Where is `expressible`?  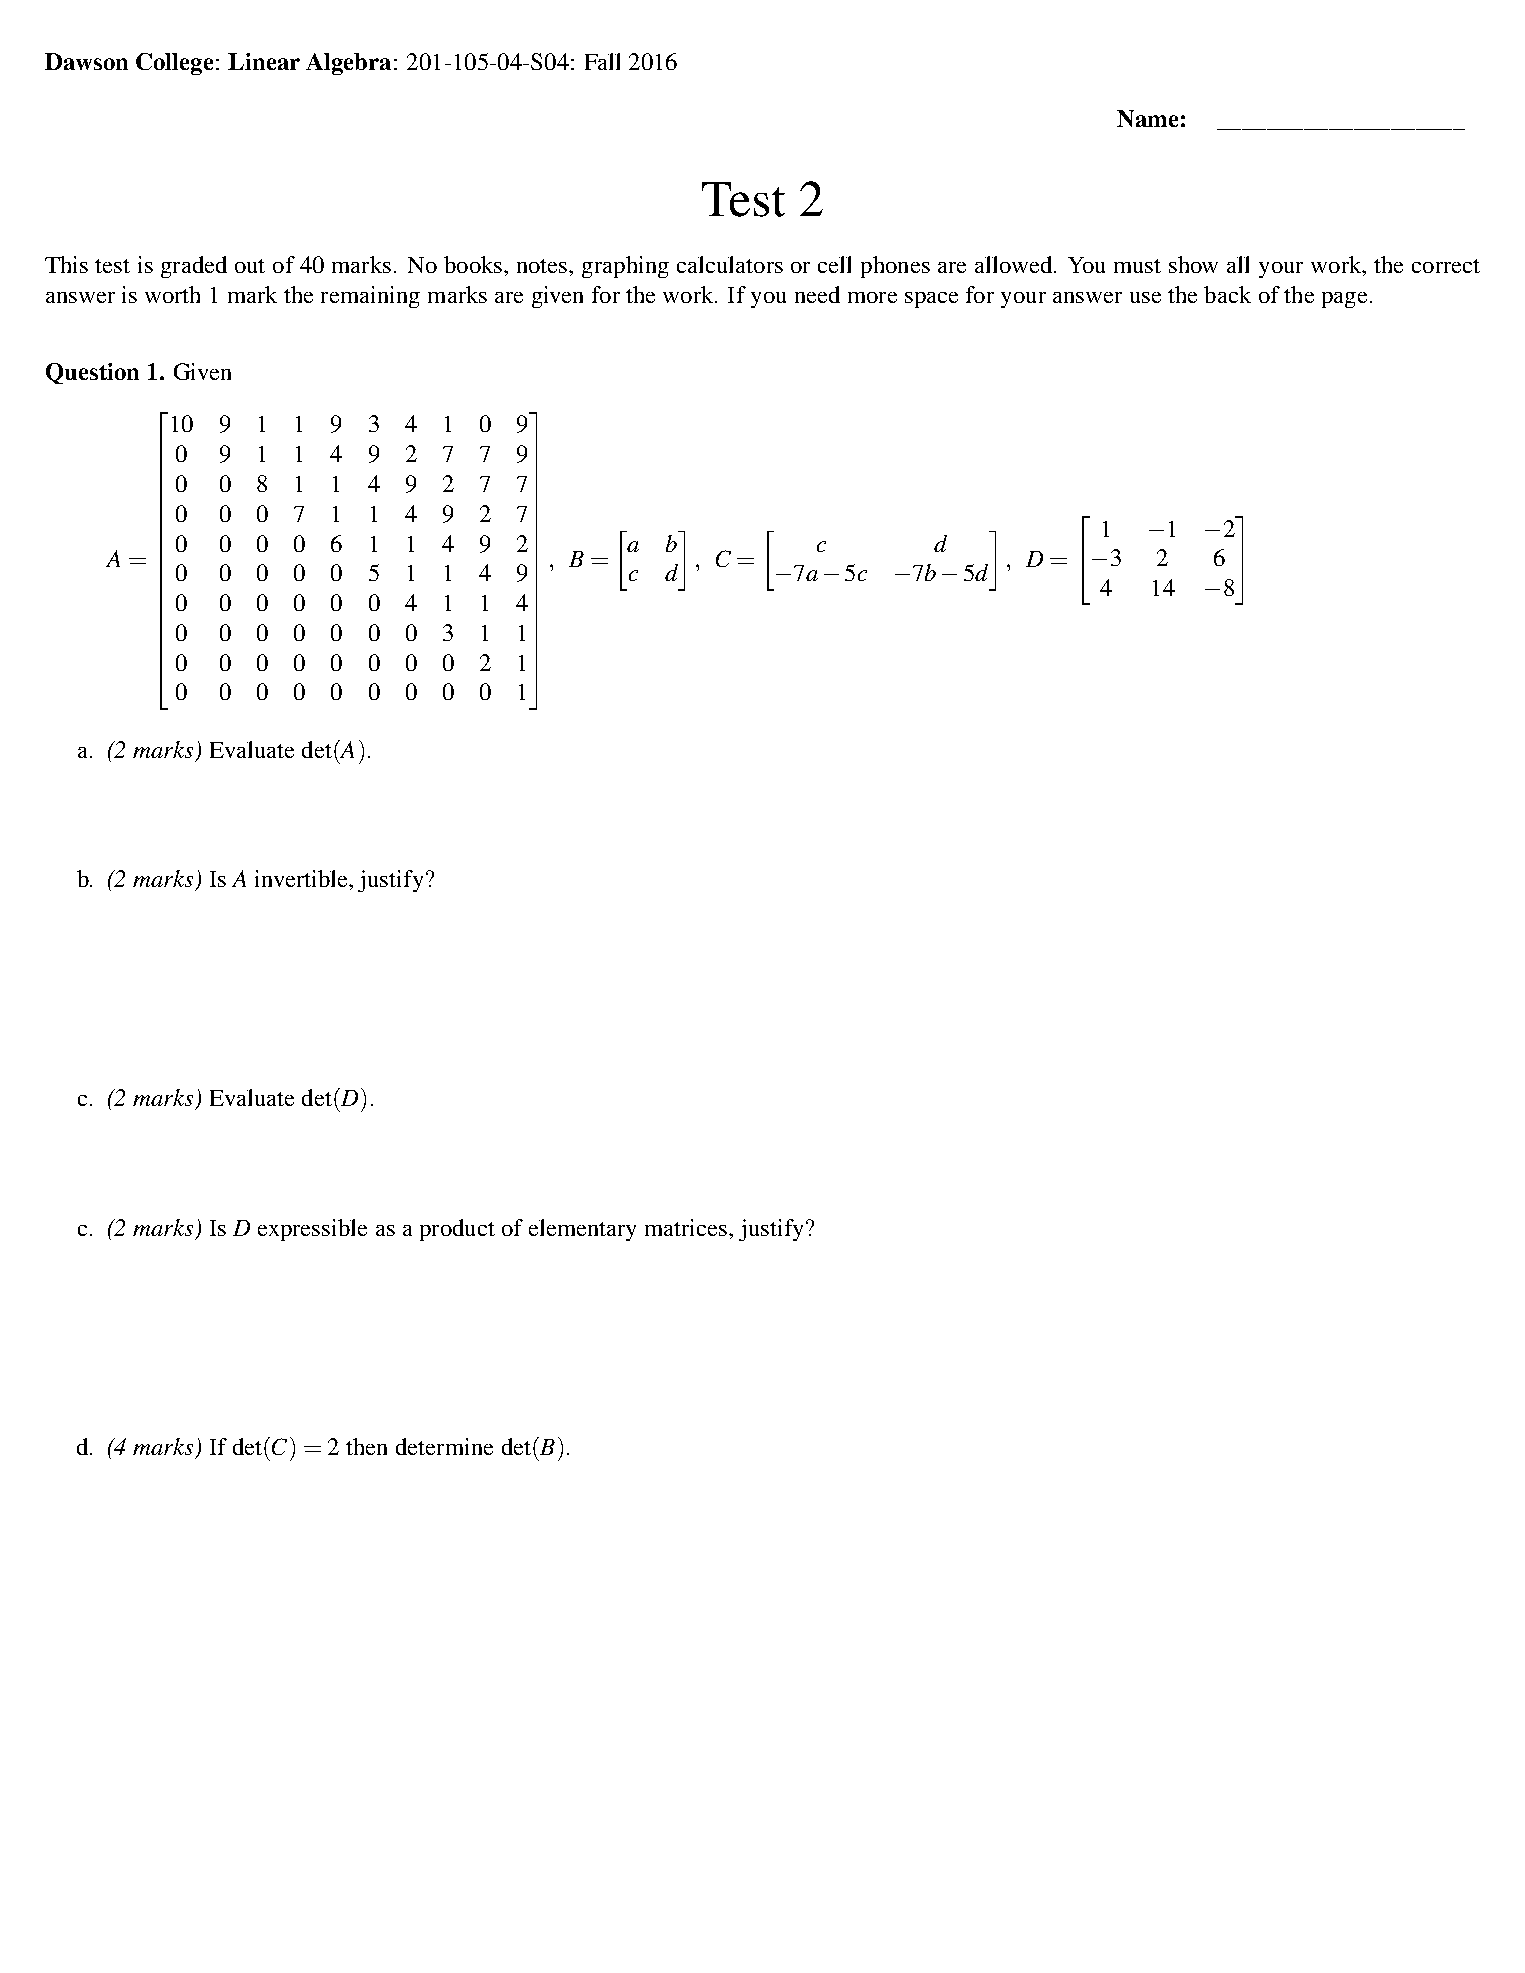
expressible is located at coordinates (312, 1230).
